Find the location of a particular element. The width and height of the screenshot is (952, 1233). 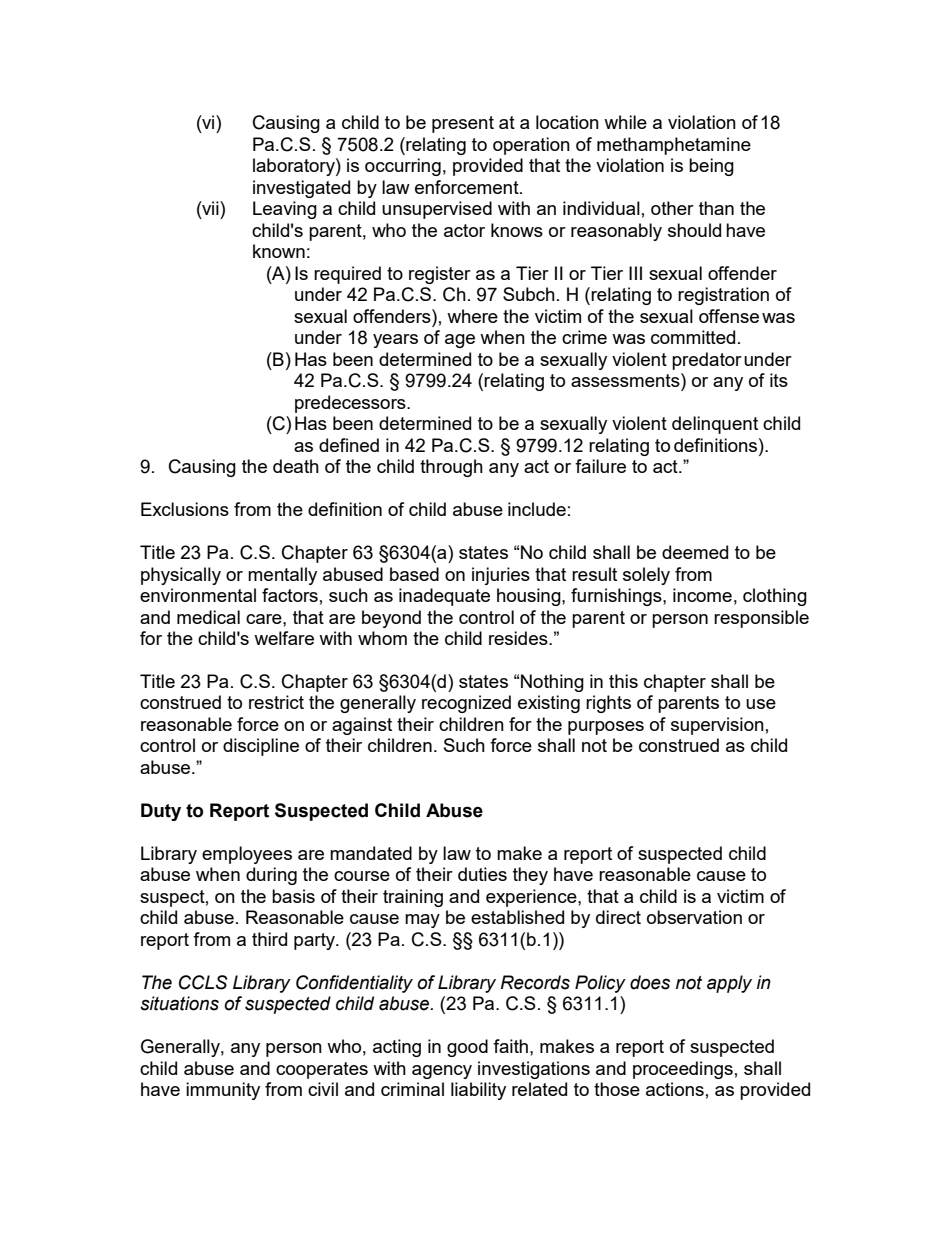

investigated is located at coordinates (301, 189).
